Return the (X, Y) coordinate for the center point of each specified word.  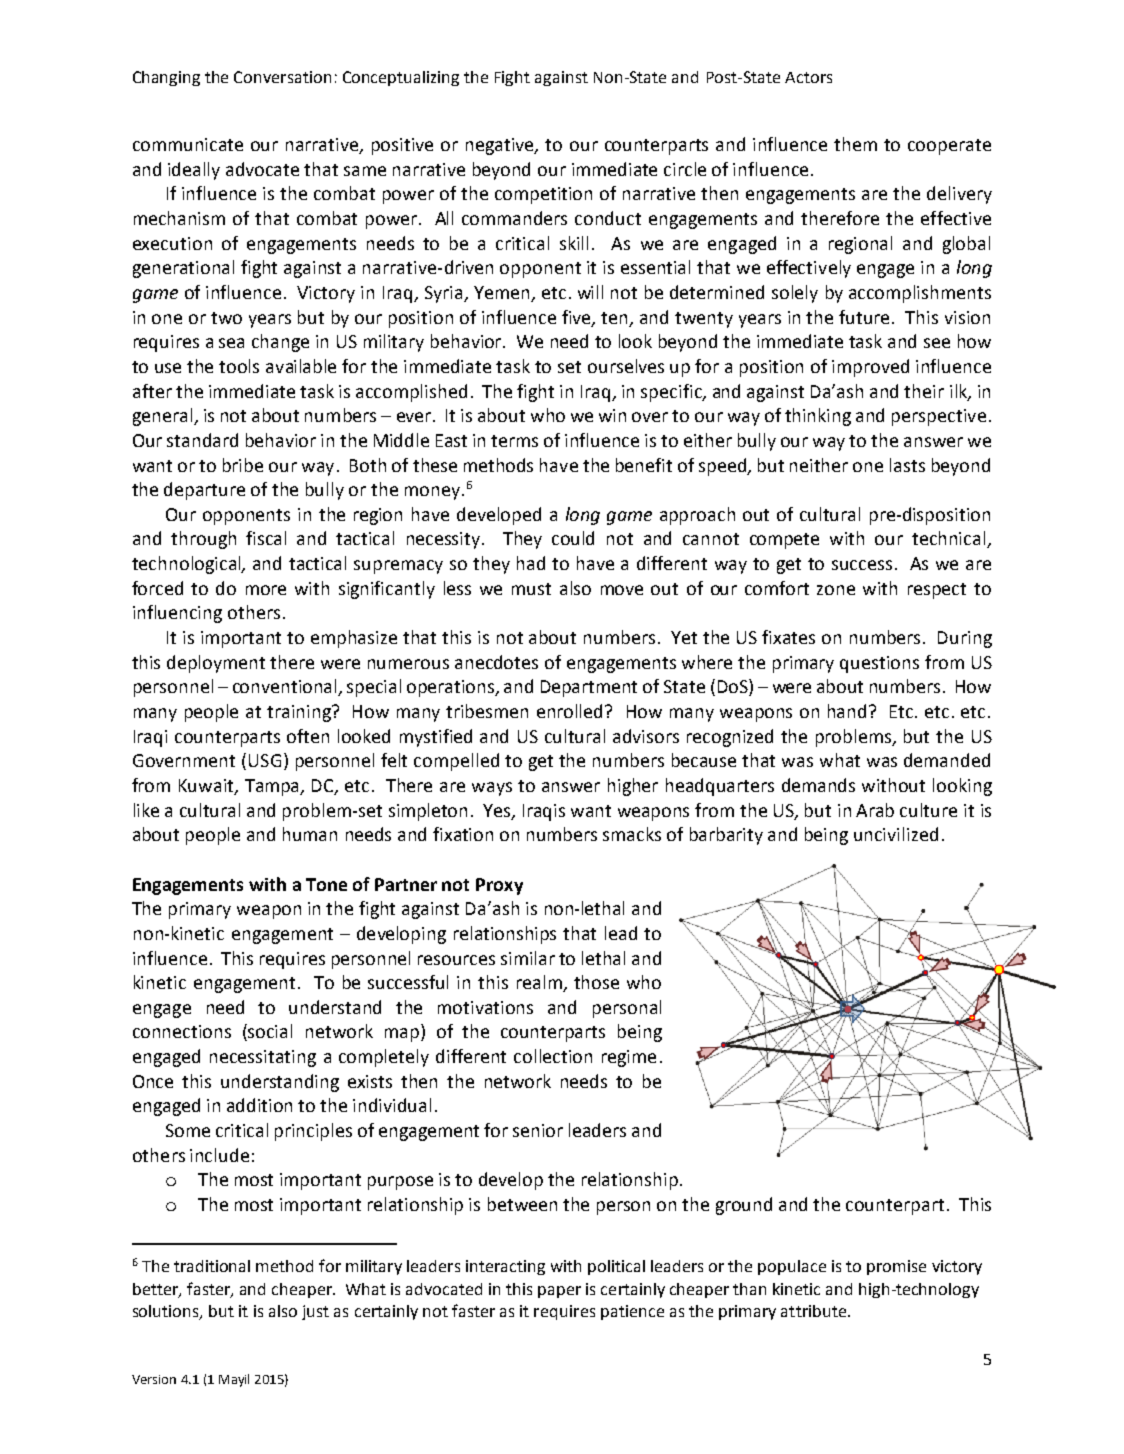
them (855, 144)
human (310, 834)
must (531, 589)
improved (870, 368)
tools (239, 366)
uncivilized (896, 834)
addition (259, 1105)
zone (836, 590)
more (266, 590)
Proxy (499, 886)
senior (538, 1130)
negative (501, 146)
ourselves (626, 366)
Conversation (282, 77)
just (315, 1312)
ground (744, 1206)
